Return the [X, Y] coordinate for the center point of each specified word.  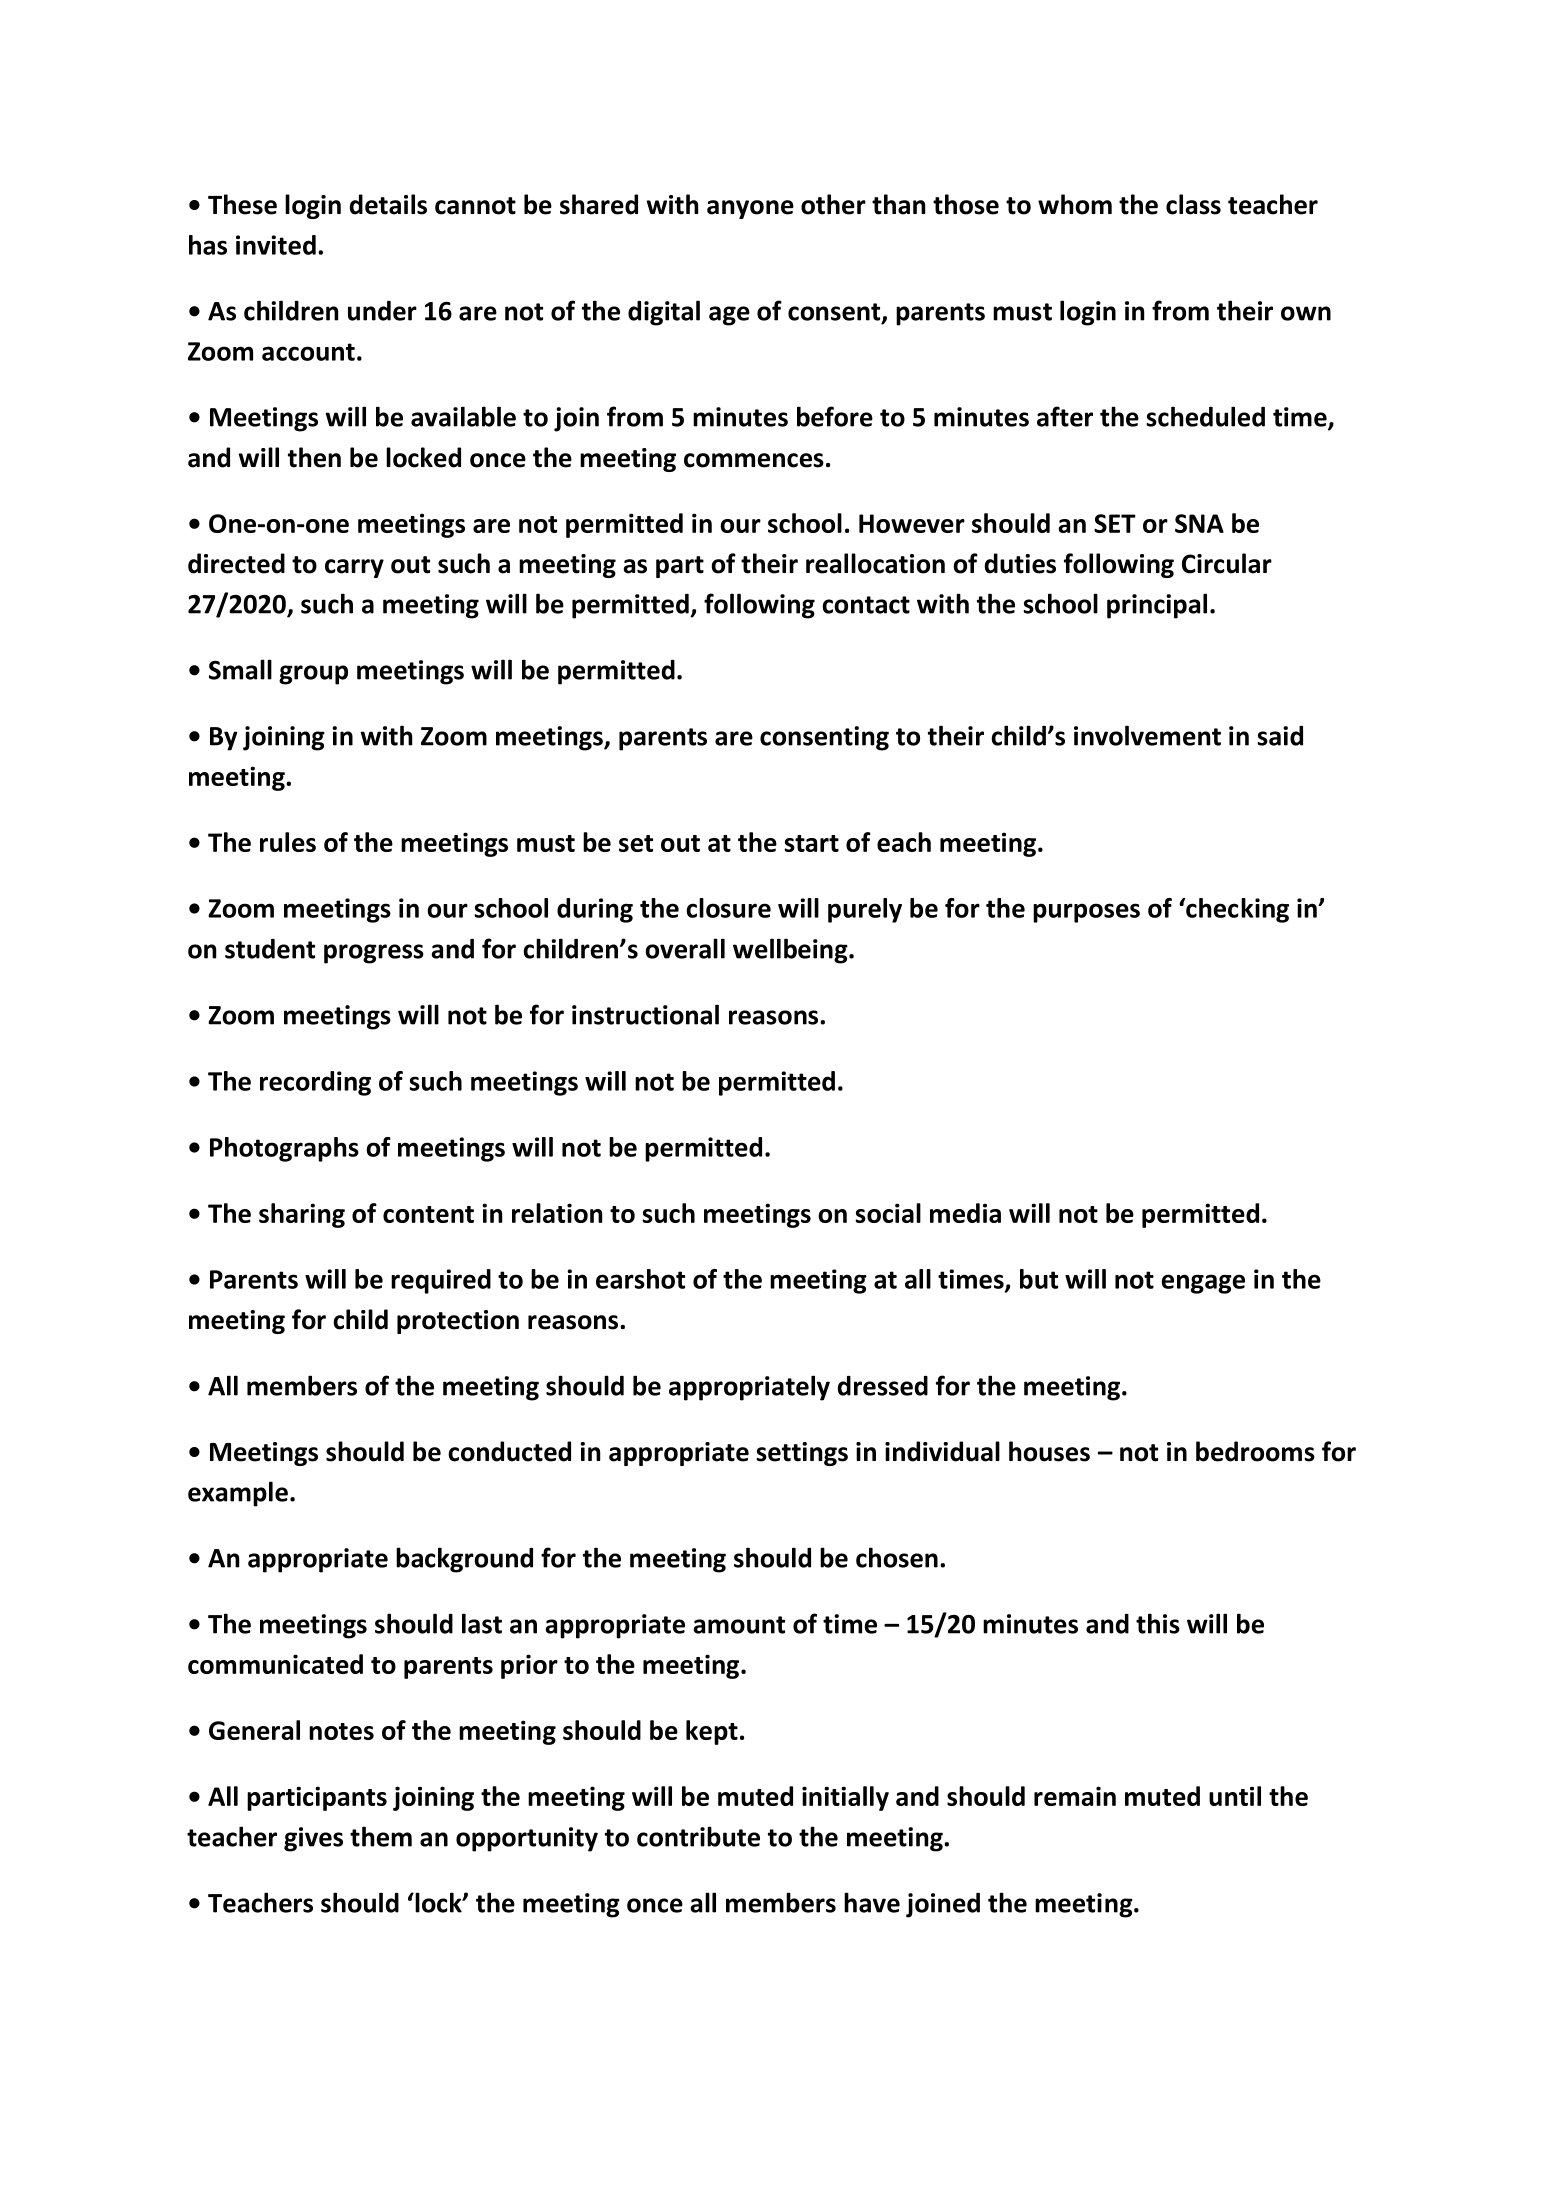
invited [276, 245]
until [1235, 1796]
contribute [698, 1836]
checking [1236, 910]
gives [313, 1839]
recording [315, 1083]
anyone [750, 209]
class [1193, 204]
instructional [645, 1014]
